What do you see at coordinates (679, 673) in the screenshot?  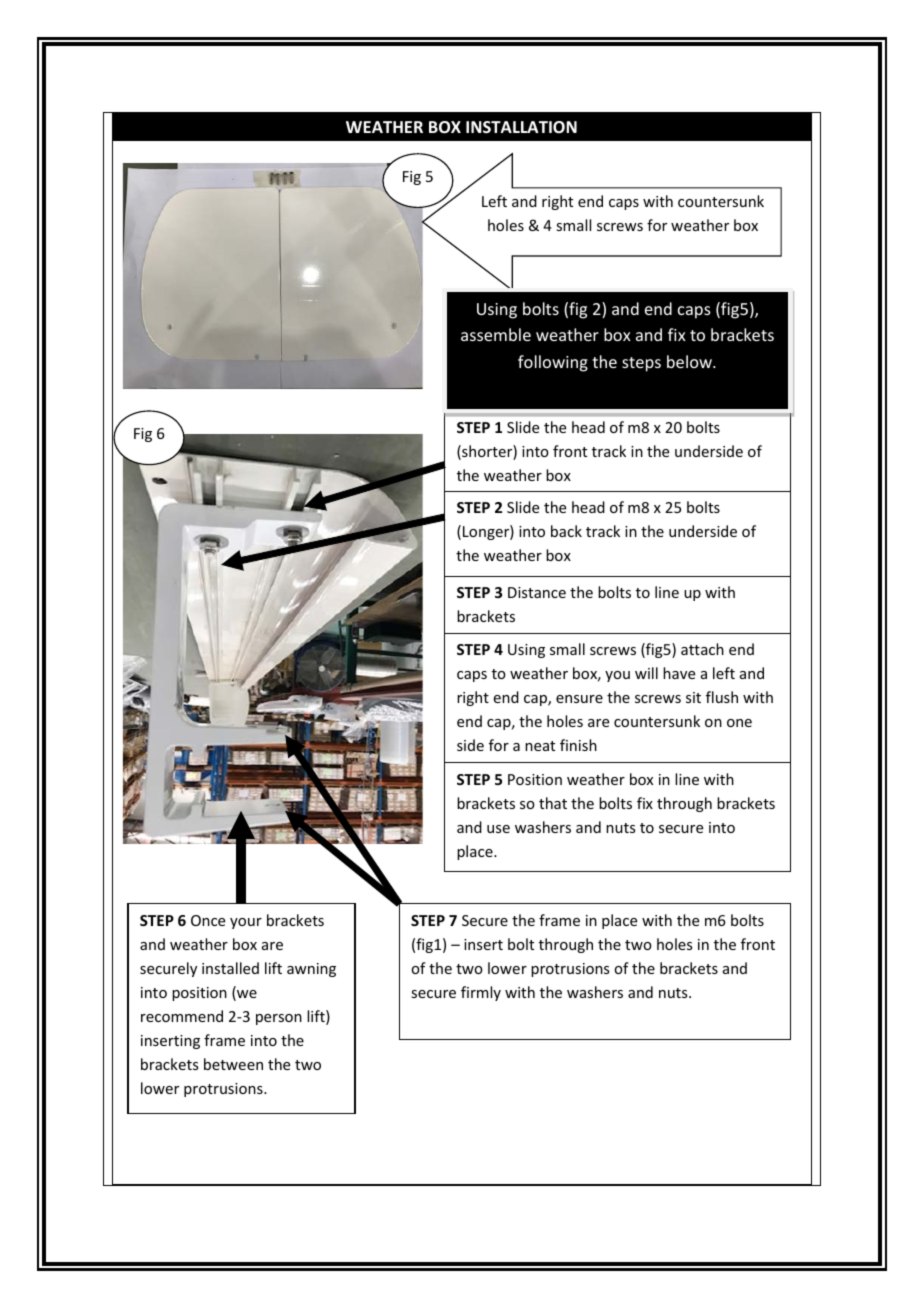 I see `have` at bounding box center [679, 673].
